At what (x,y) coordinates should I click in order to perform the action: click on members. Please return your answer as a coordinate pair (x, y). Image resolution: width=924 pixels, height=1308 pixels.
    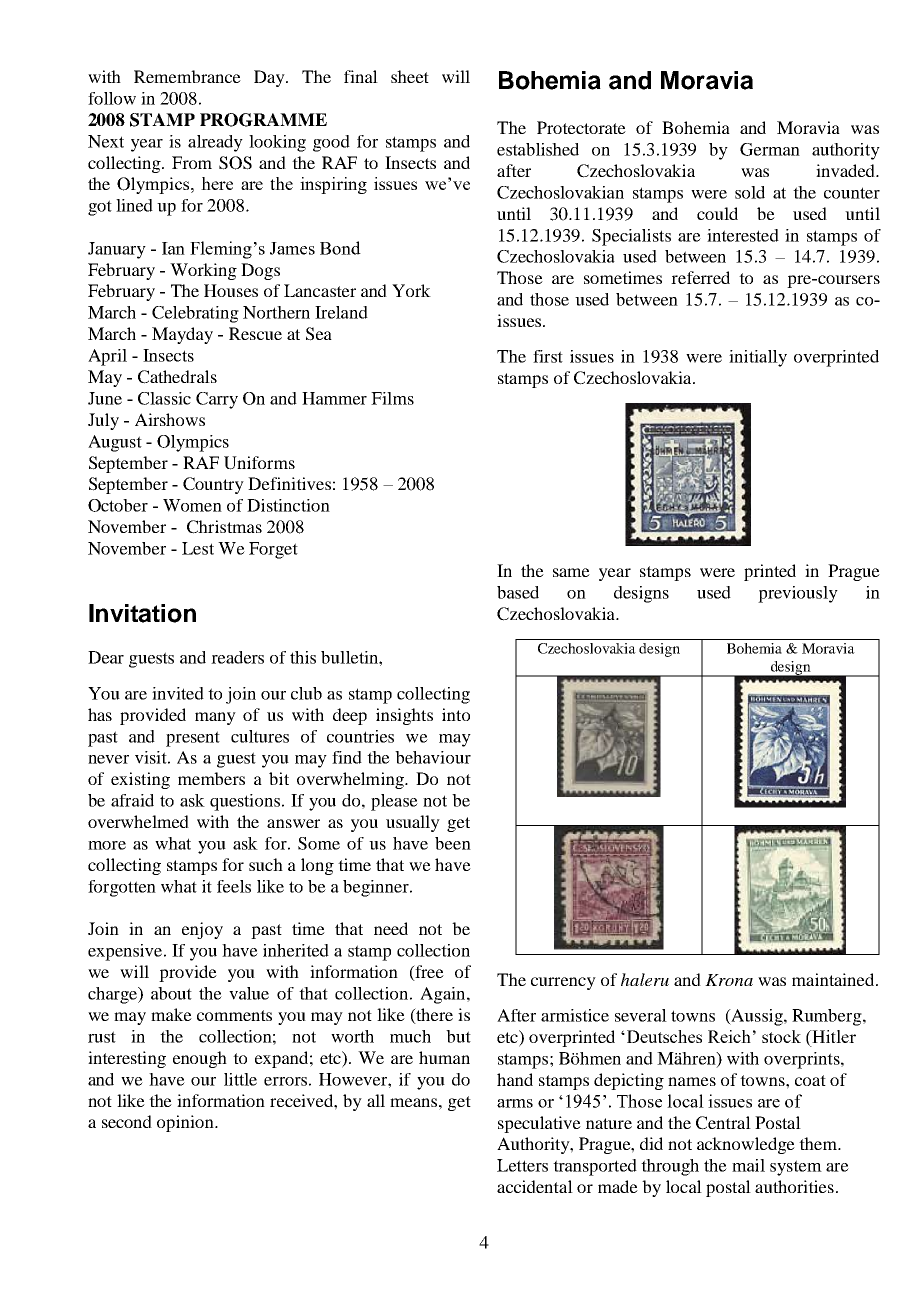
    Looking at the image, I should click on (211, 778).
